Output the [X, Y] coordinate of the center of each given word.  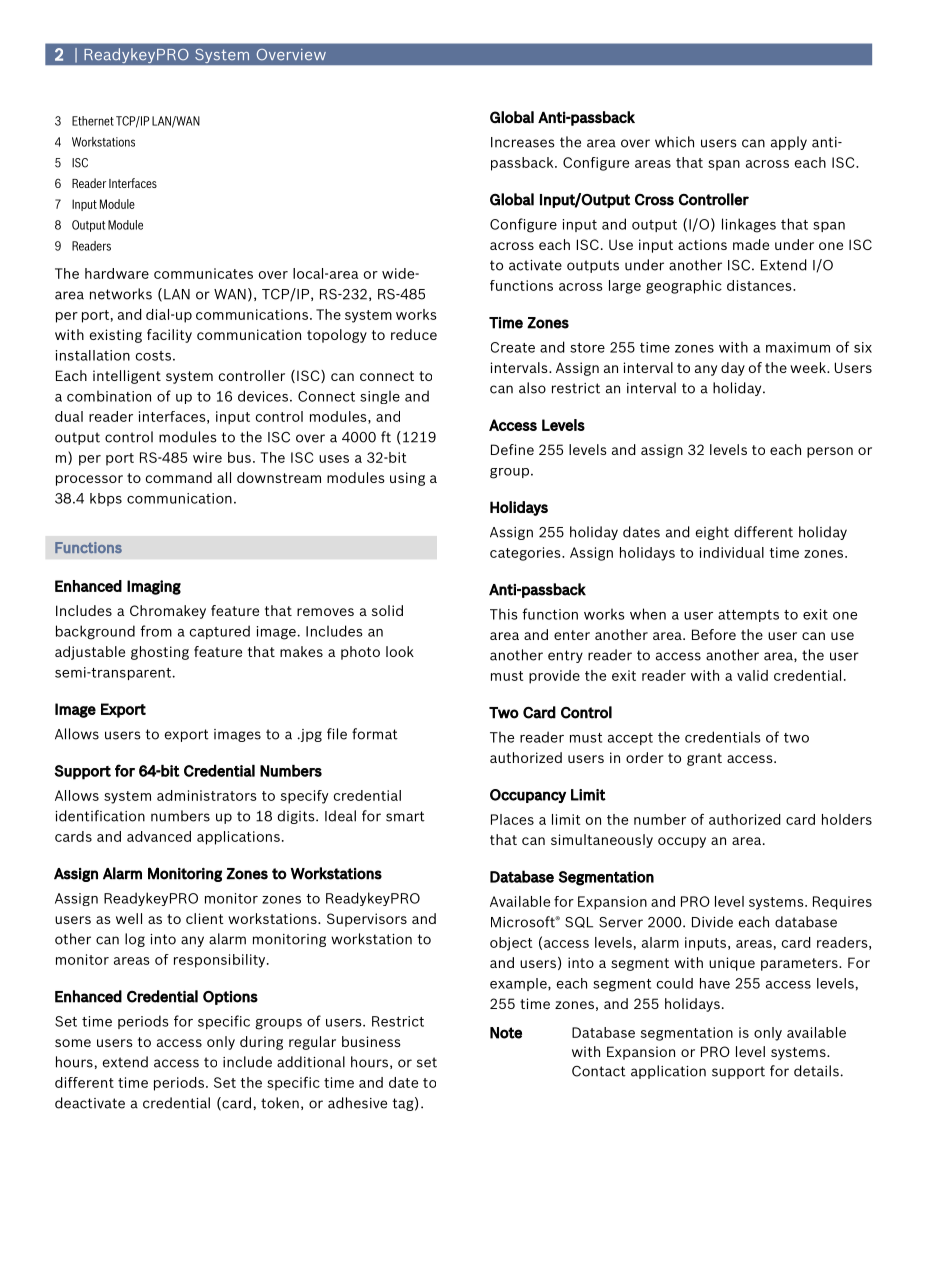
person [830, 452]
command [179, 477]
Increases [522, 142]
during [261, 1043]
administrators [207, 795]
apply [789, 143]
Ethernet [93, 121]
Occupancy [528, 796]
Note [506, 1033]
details [816, 1071]
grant [704, 759]
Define [512, 449]
